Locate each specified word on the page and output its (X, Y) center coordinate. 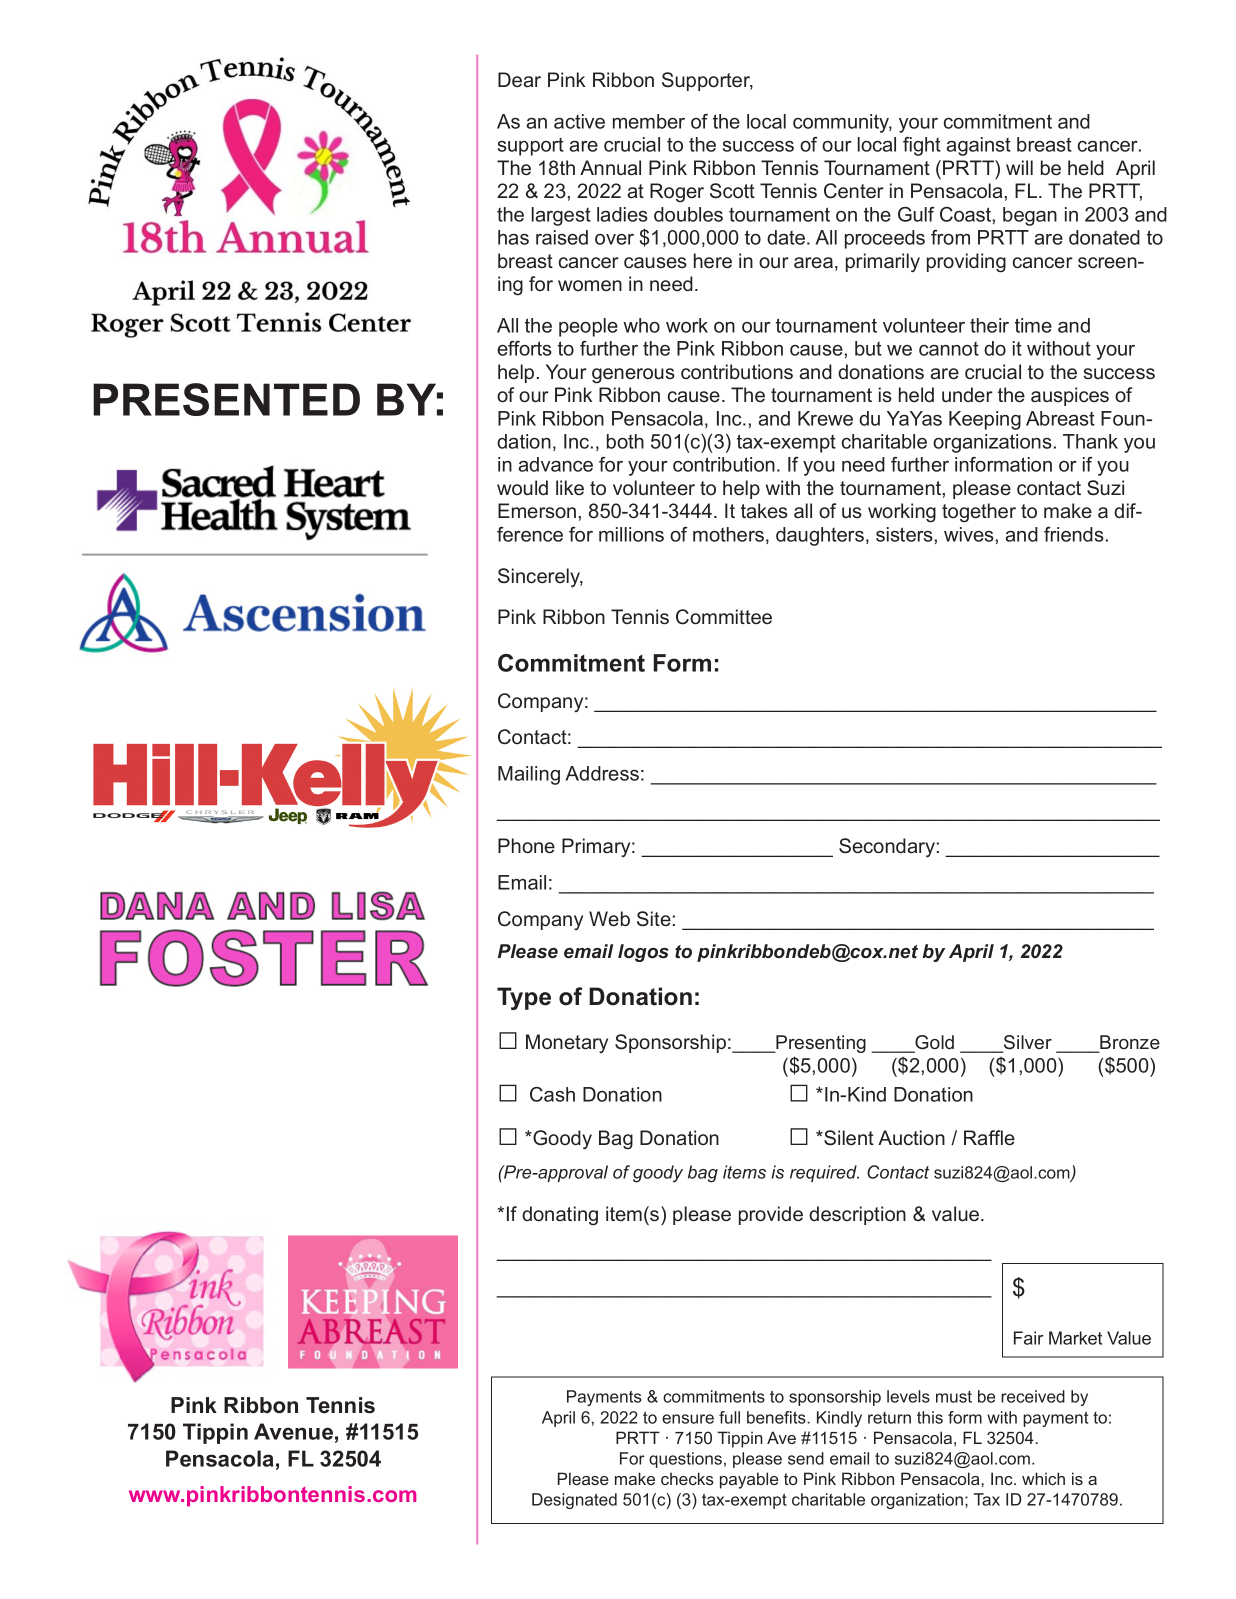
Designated (574, 1501)
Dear (519, 79)
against (978, 146)
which (1043, 1478)
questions (685, 1460)
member (649, 121)
